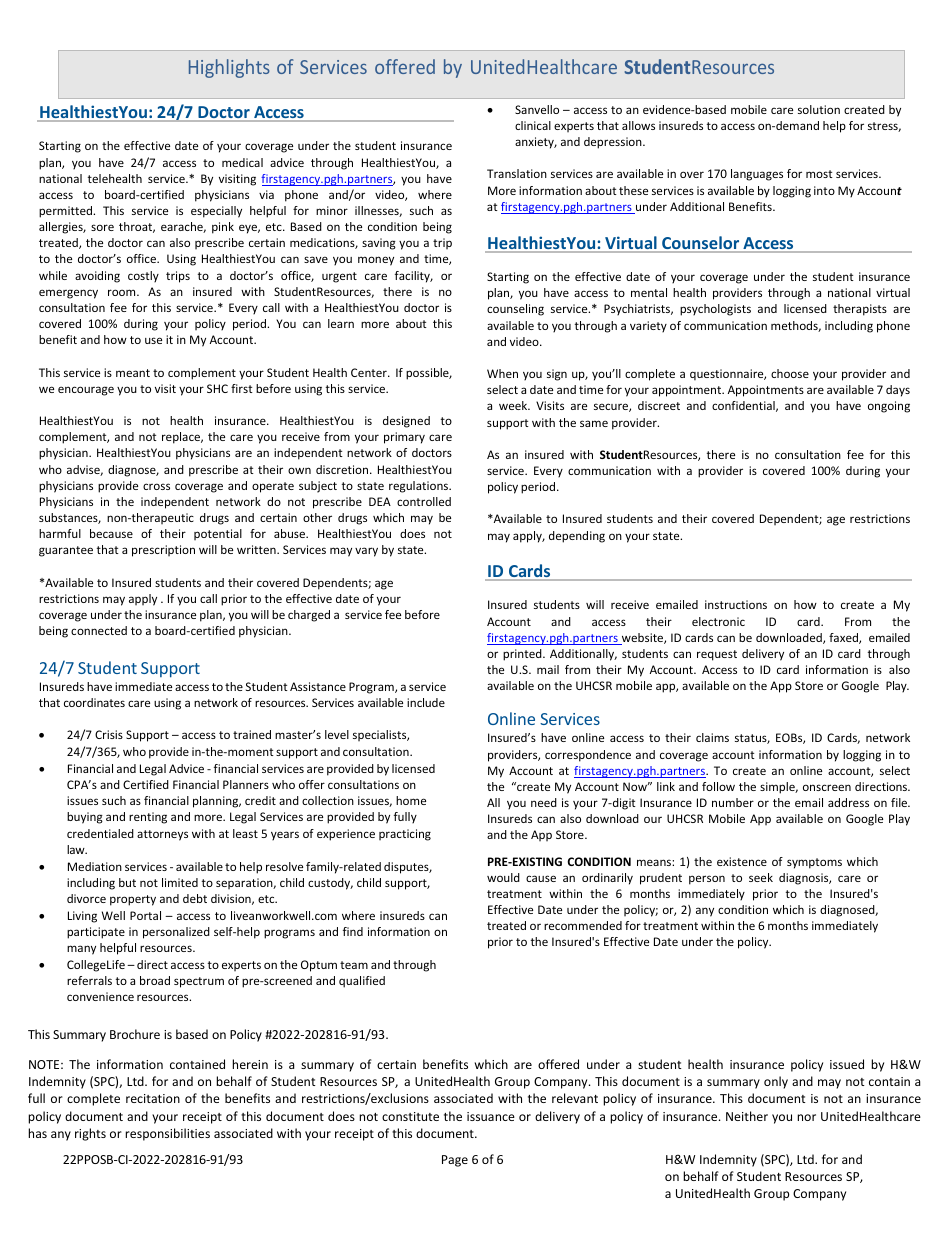 Image resolution: width=952 pixels, height=1233 pixels. What do you see at coordinates (156, 486) in the page?
I see `cross` at bounding box center [156, 486].
